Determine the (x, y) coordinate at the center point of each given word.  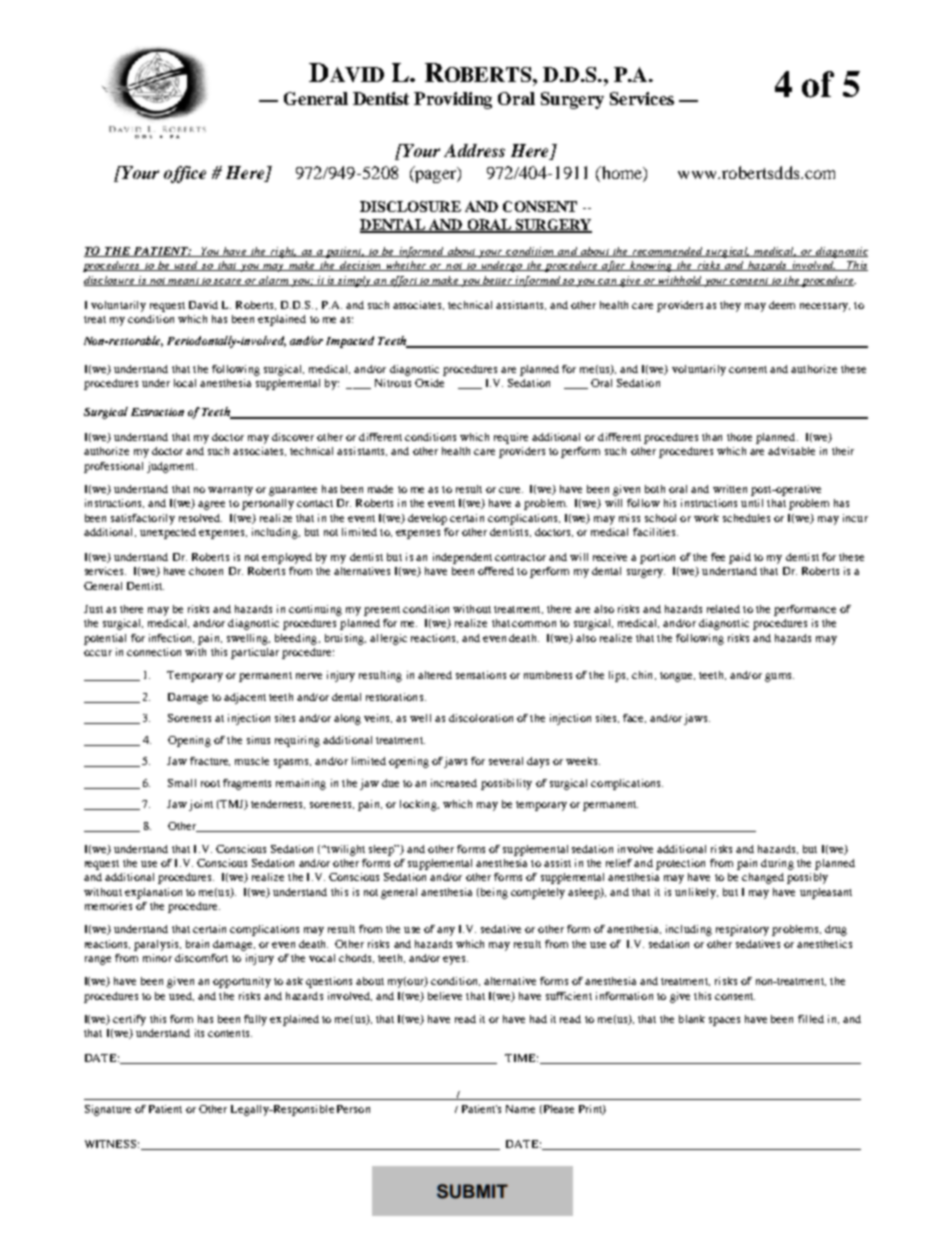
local (185, 383)
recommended (668, 252)
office (185, 174)
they (730, 306)
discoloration (481, 718)
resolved (200, 518)
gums (779, 677)
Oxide (429, 383)
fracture (210, 761)
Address (474, 150)
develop (427, 519)
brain (197, 944)
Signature (108, 1110)
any (446, 931)
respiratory (742, 930)
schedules (746, 518)
